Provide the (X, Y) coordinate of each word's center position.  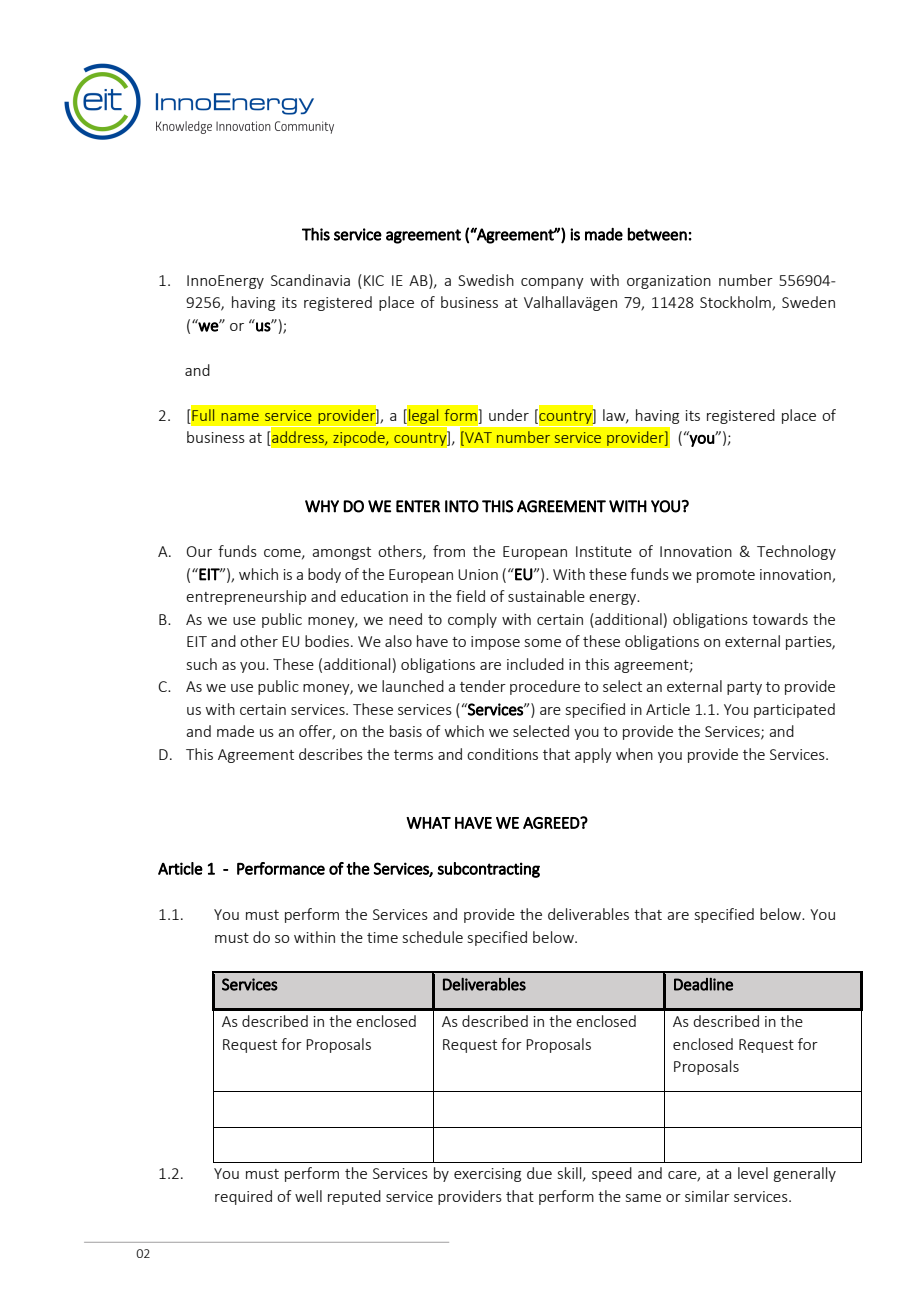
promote (726, 576)
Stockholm (736, 303)
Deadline (703, 984)
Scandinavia (310, 280)
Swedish (486, 280)
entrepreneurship (246, 597)
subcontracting (488, 870)
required (243, 1197)
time (382, 937)
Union (478, 574)
